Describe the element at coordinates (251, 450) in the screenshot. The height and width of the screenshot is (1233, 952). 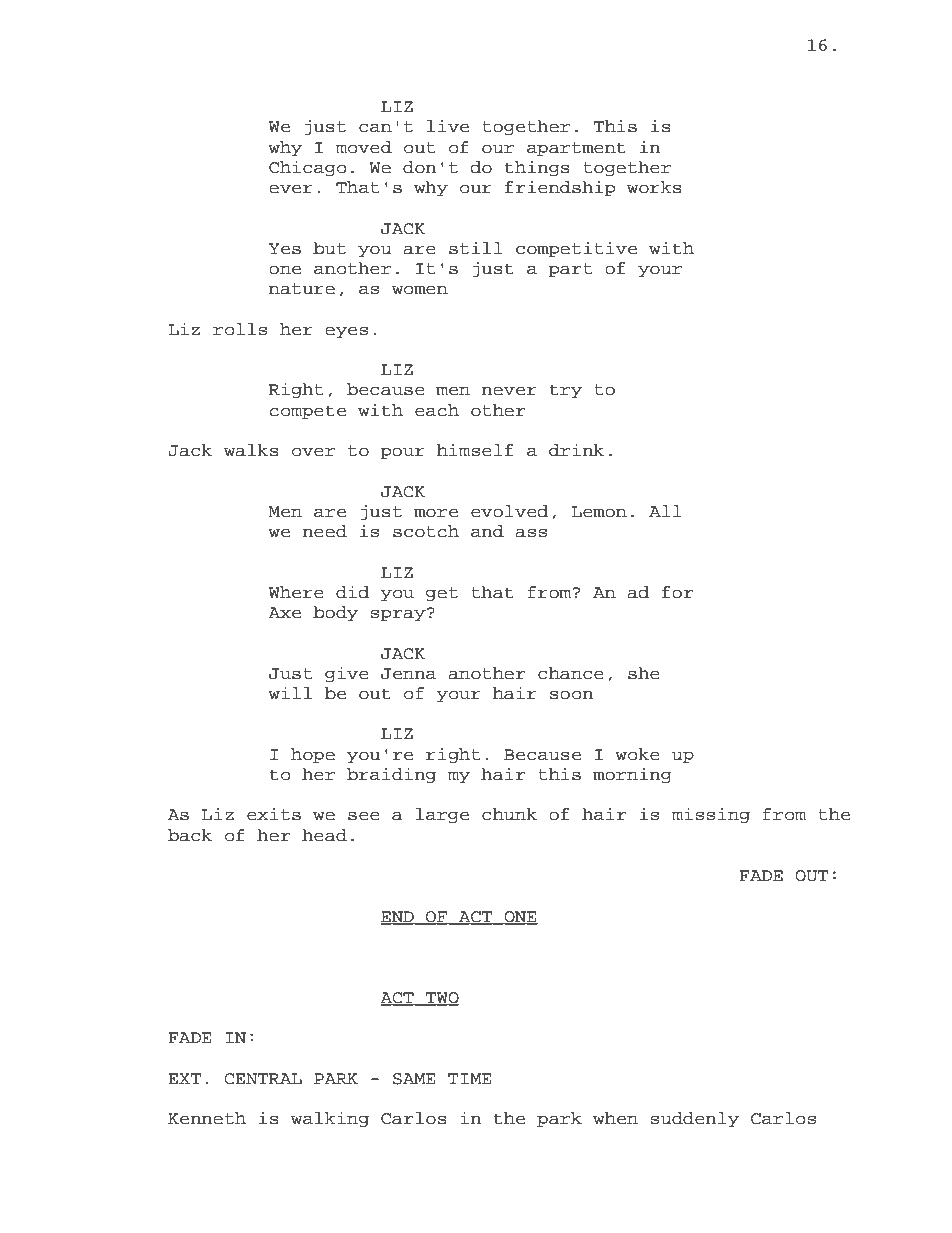
I see `walks` at that location.
